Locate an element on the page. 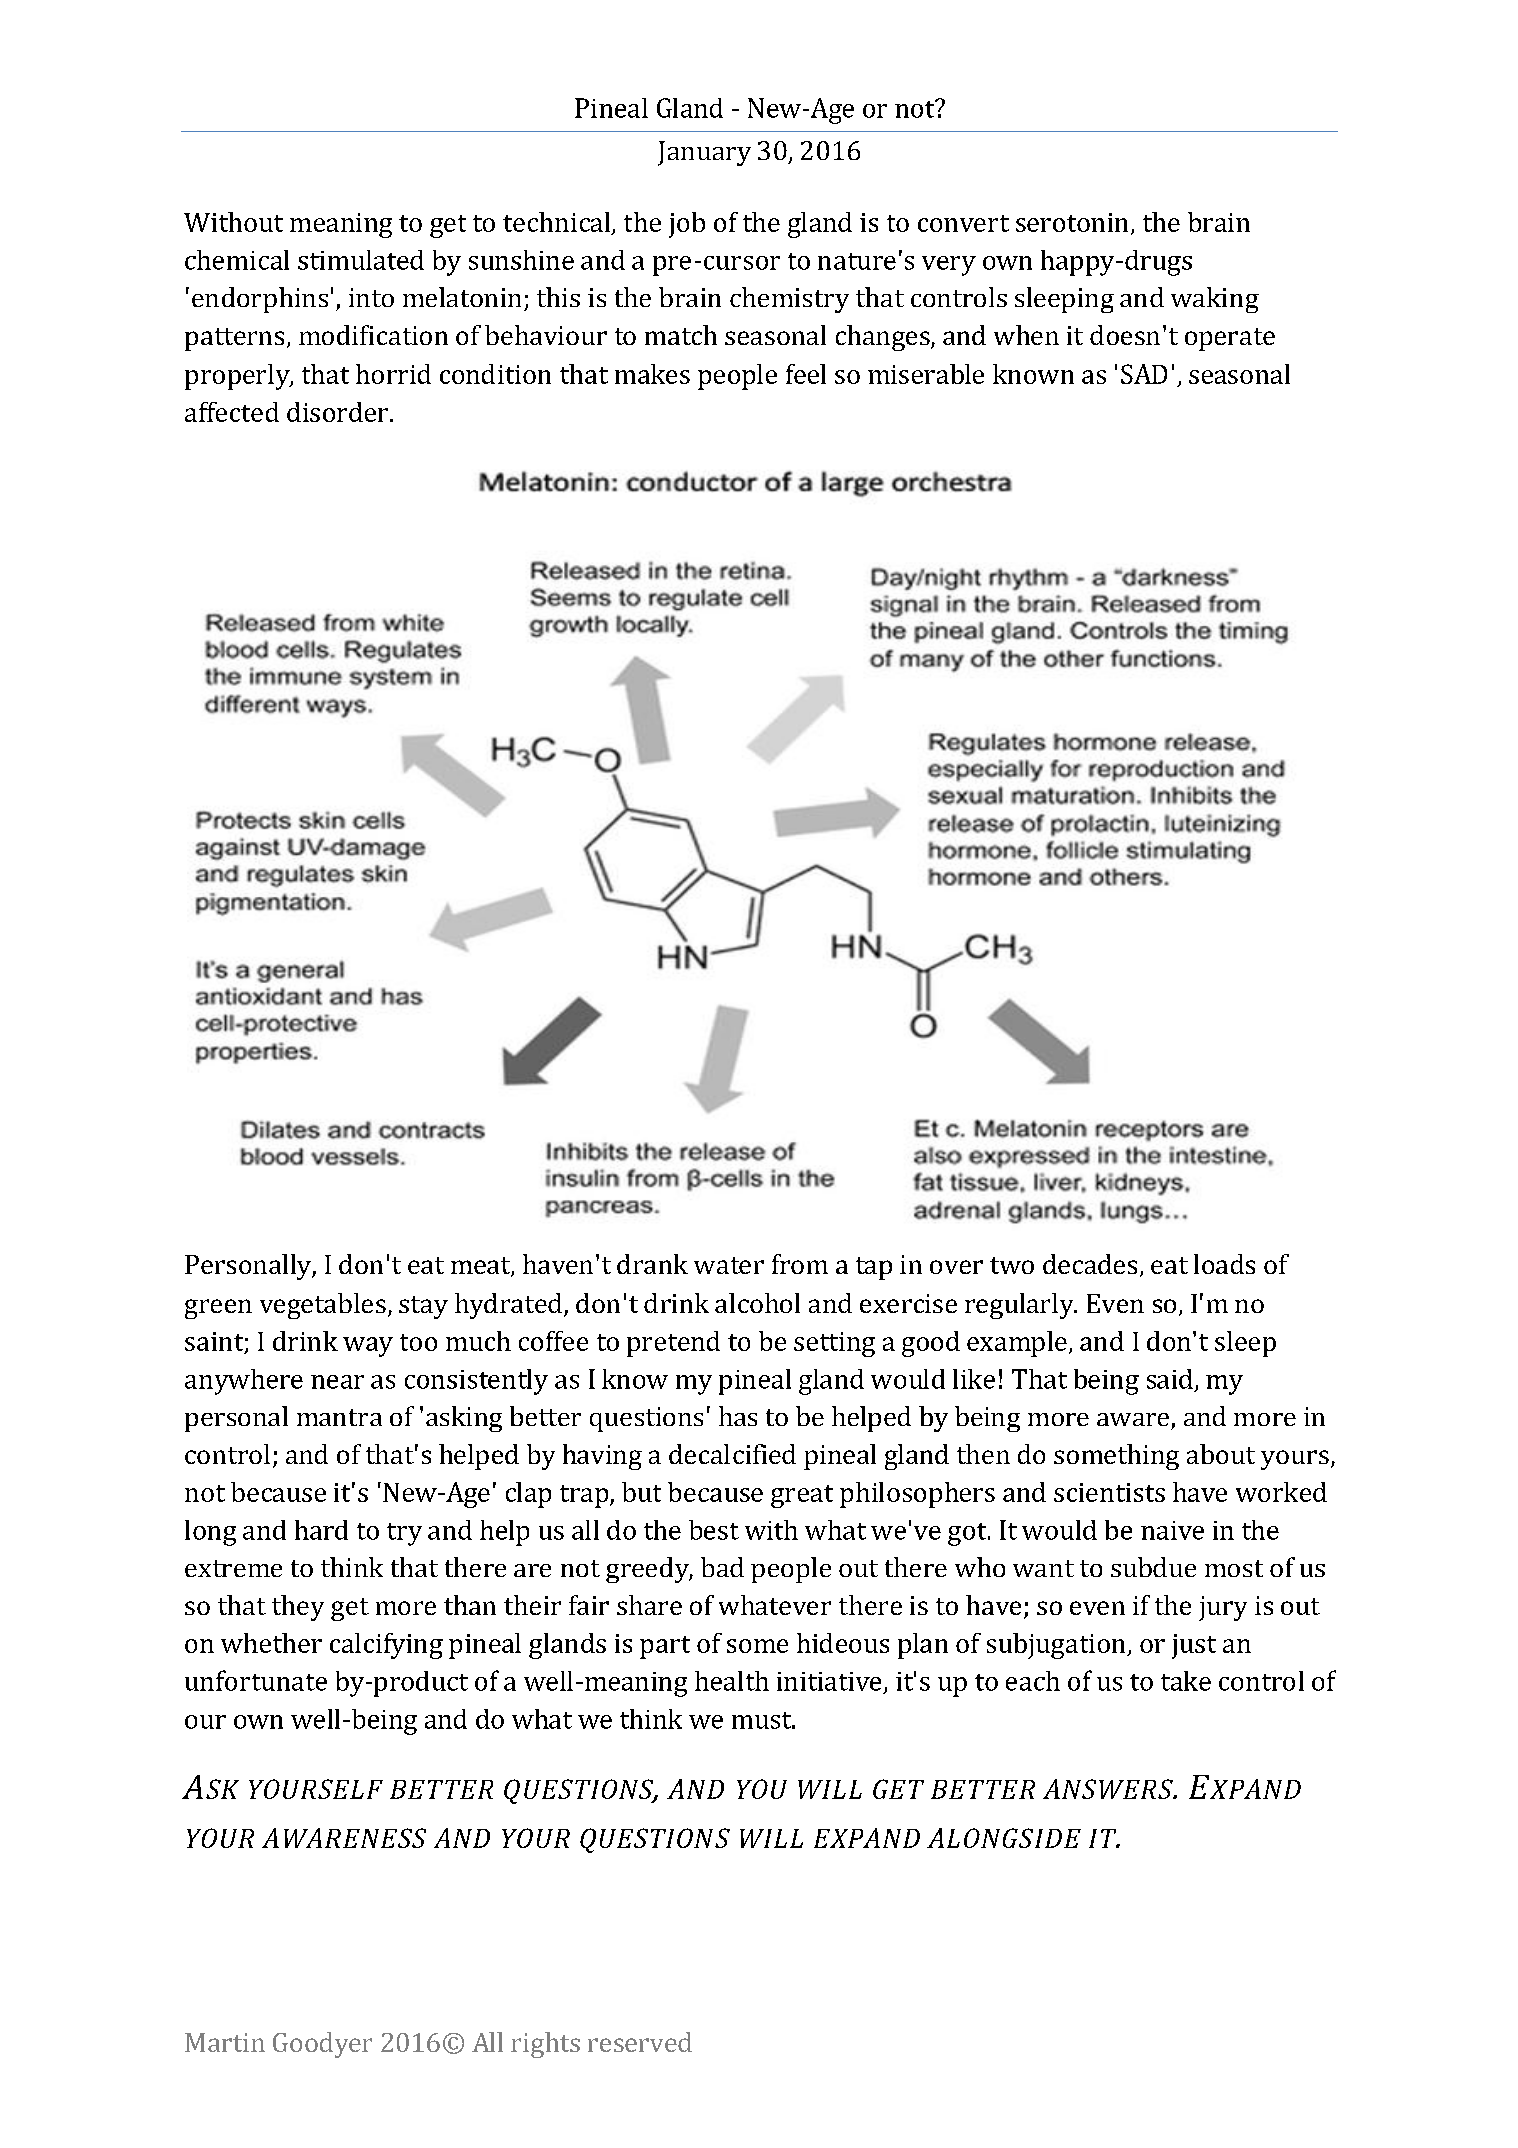  take is located at coordinates (1186, 1681).
